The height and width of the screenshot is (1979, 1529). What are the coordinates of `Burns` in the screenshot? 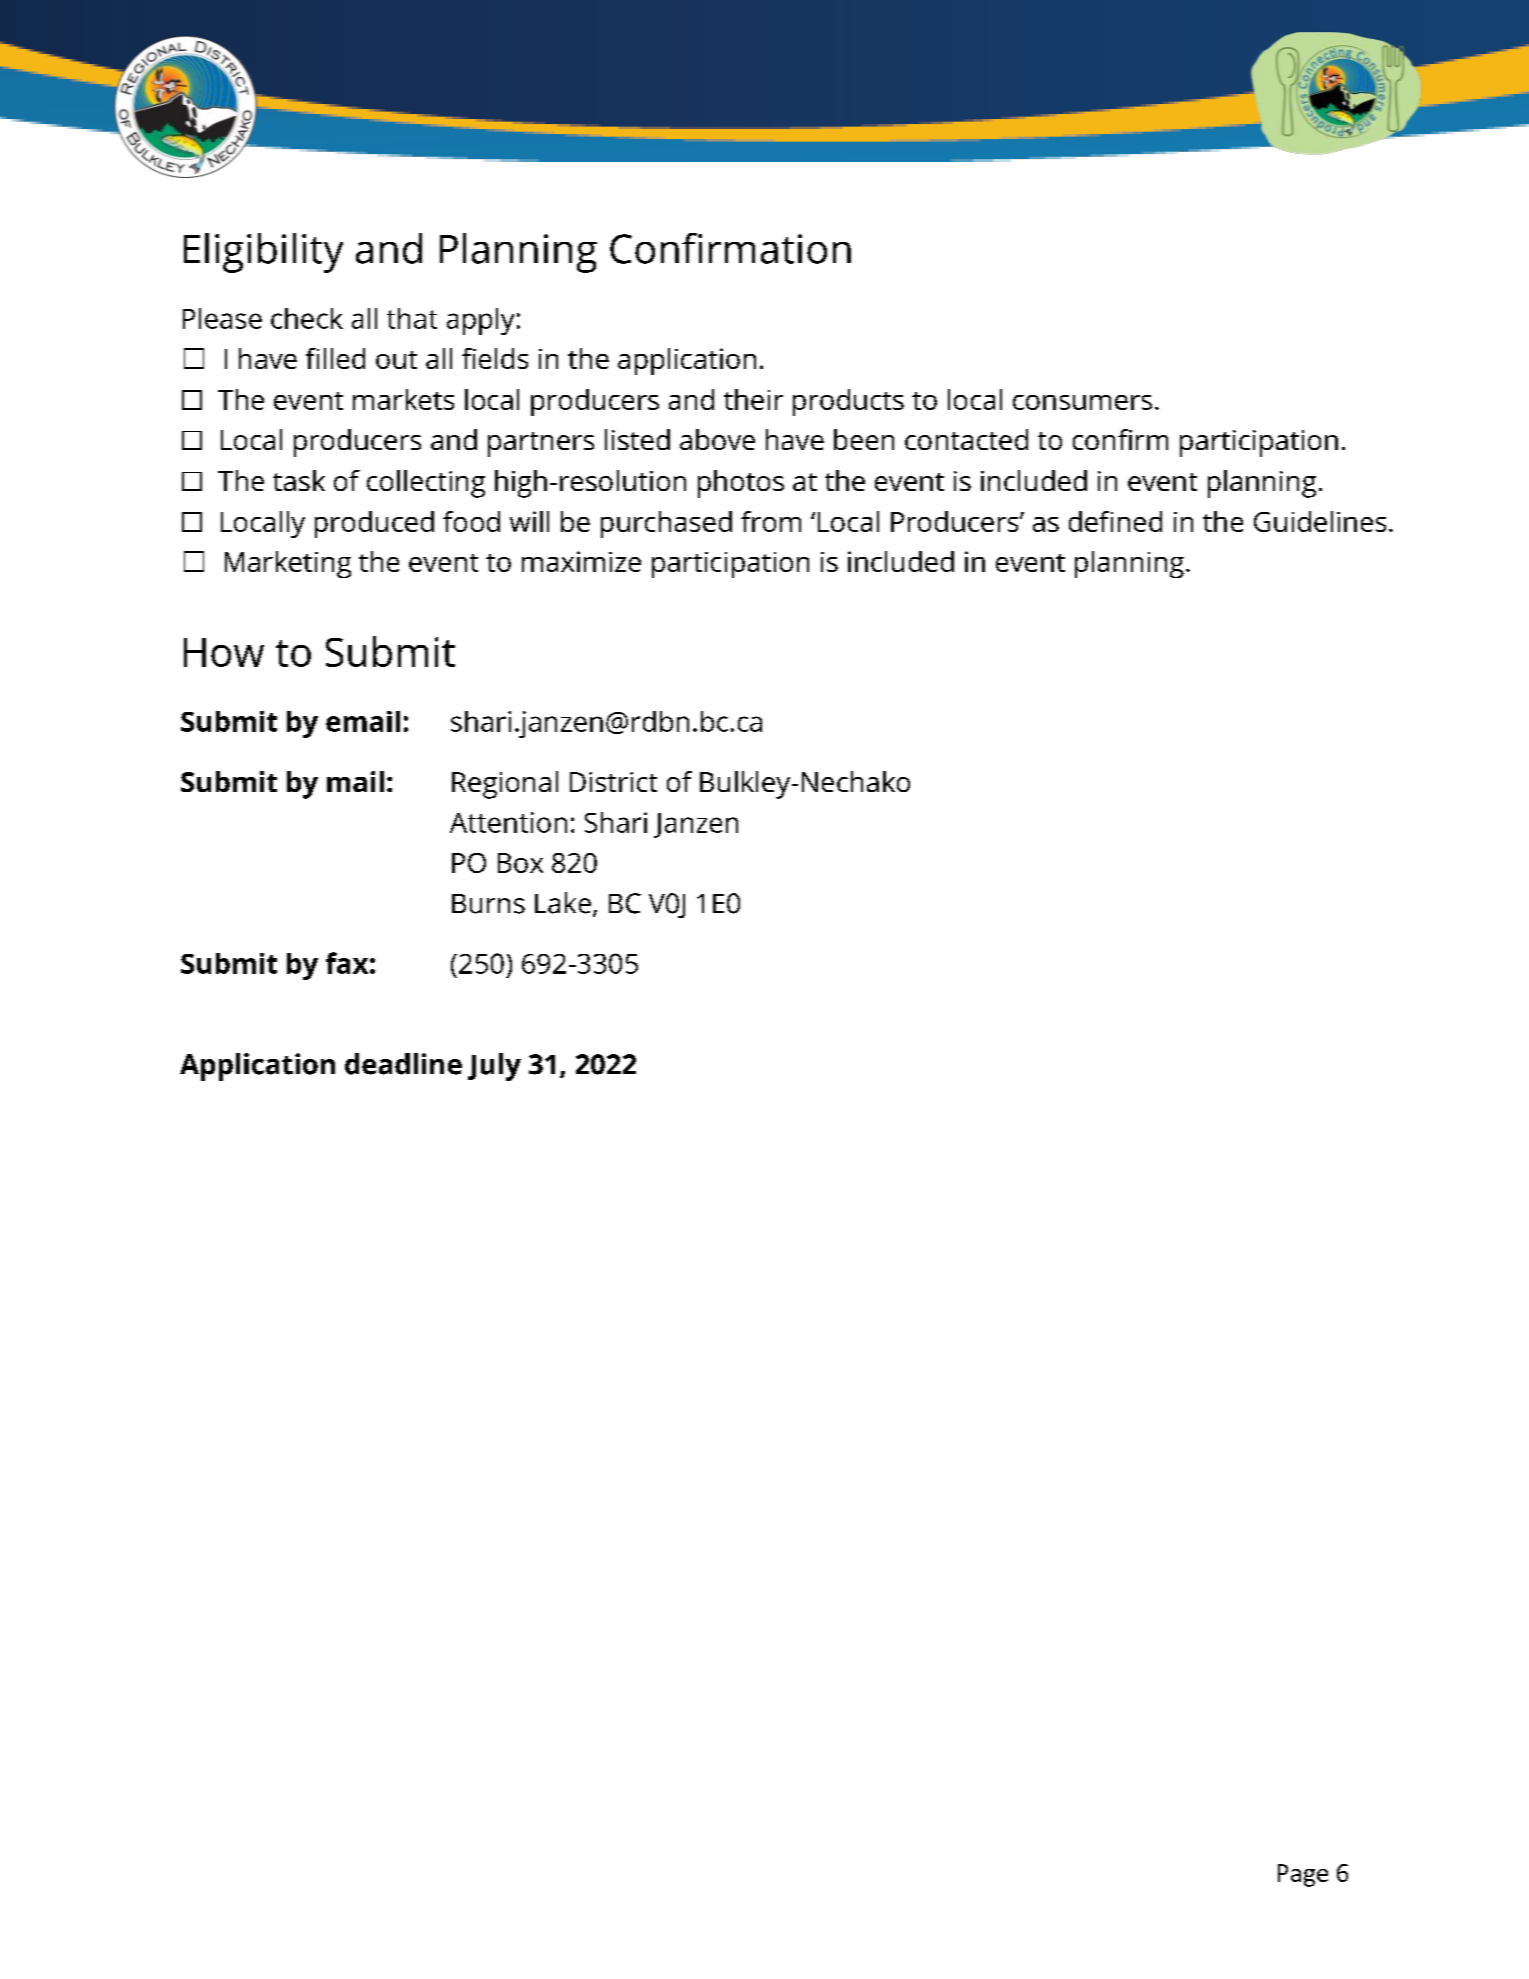 It's located at (488, 904).
